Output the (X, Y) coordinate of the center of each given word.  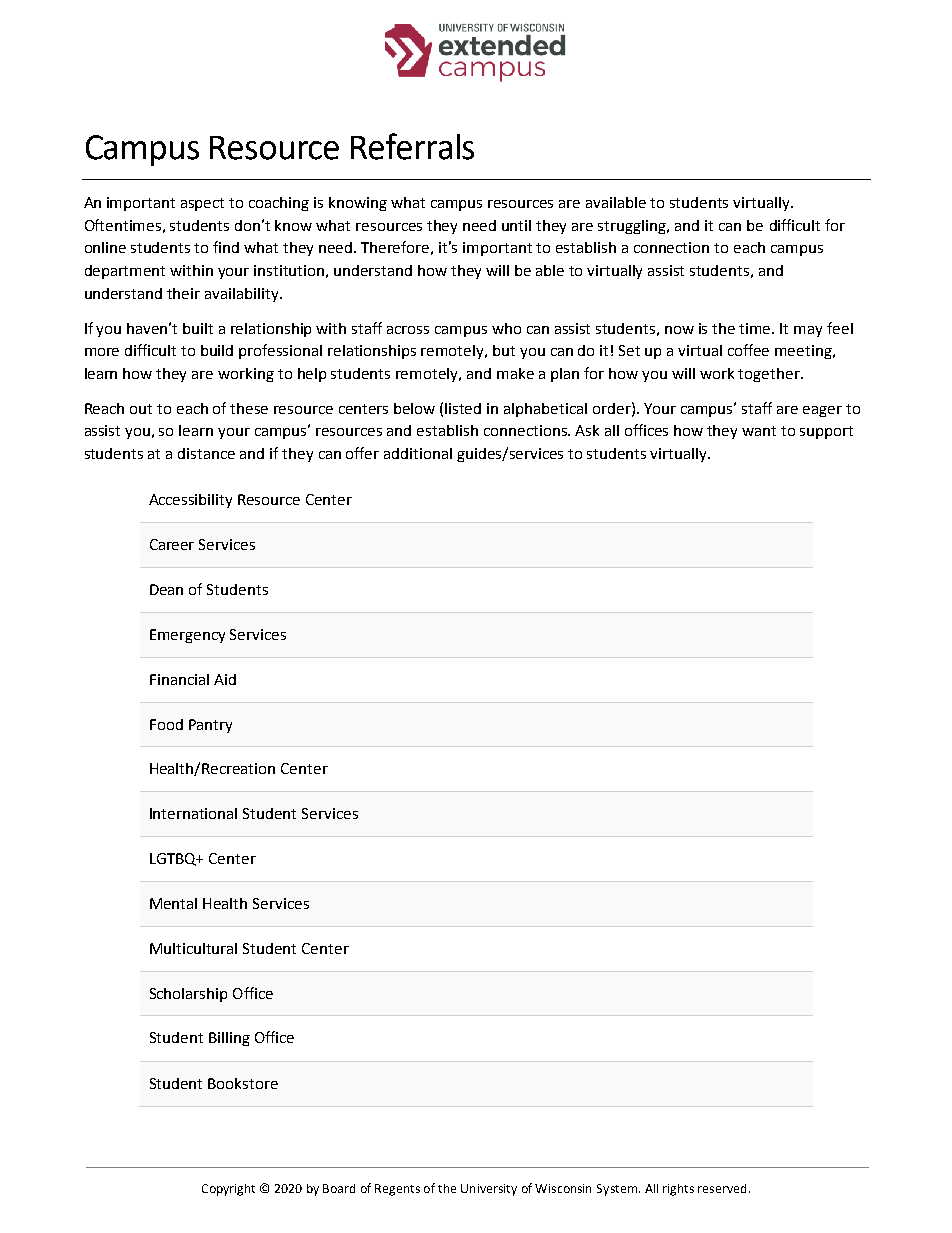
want (759, 431)
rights (678, 1190)
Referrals (412, 146)
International (193, 813)
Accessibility (190, 501)
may (808, 331)
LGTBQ (174, 859)
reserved (722, 1188)
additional (418, 453)
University (489, 1190)
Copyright (228, 1190)
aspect (202, 204)
